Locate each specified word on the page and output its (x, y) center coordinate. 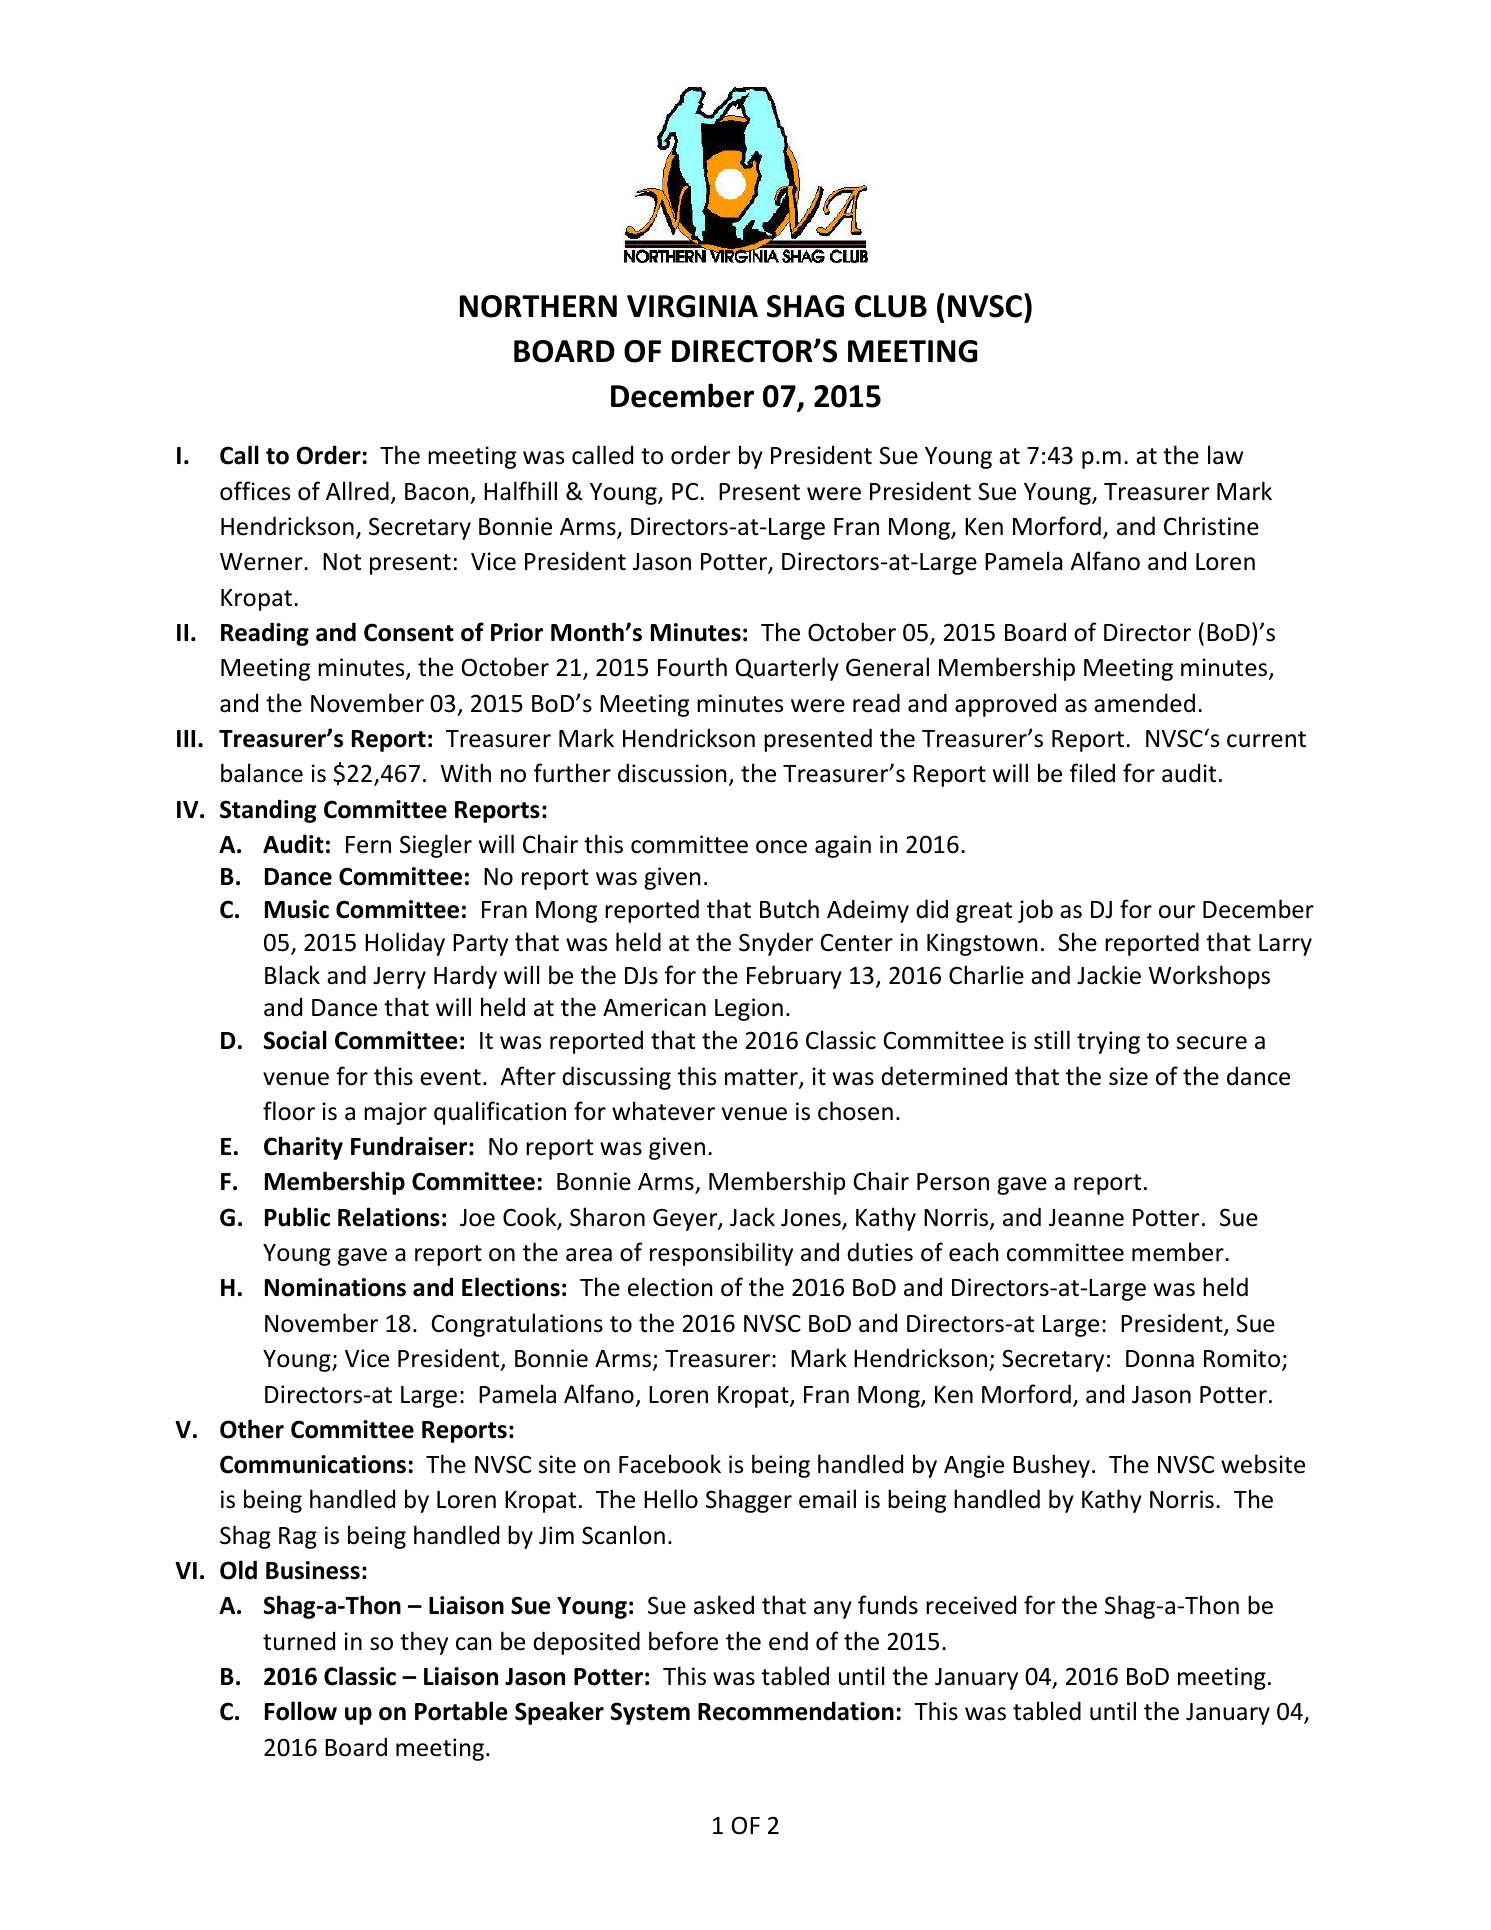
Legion (749, 1009)
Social (295, 1040)
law (1225, 455)
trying (1108, 1042)
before (683, 1641)
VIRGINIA (692, 306)
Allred (357, 491)
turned (299, 1641)
